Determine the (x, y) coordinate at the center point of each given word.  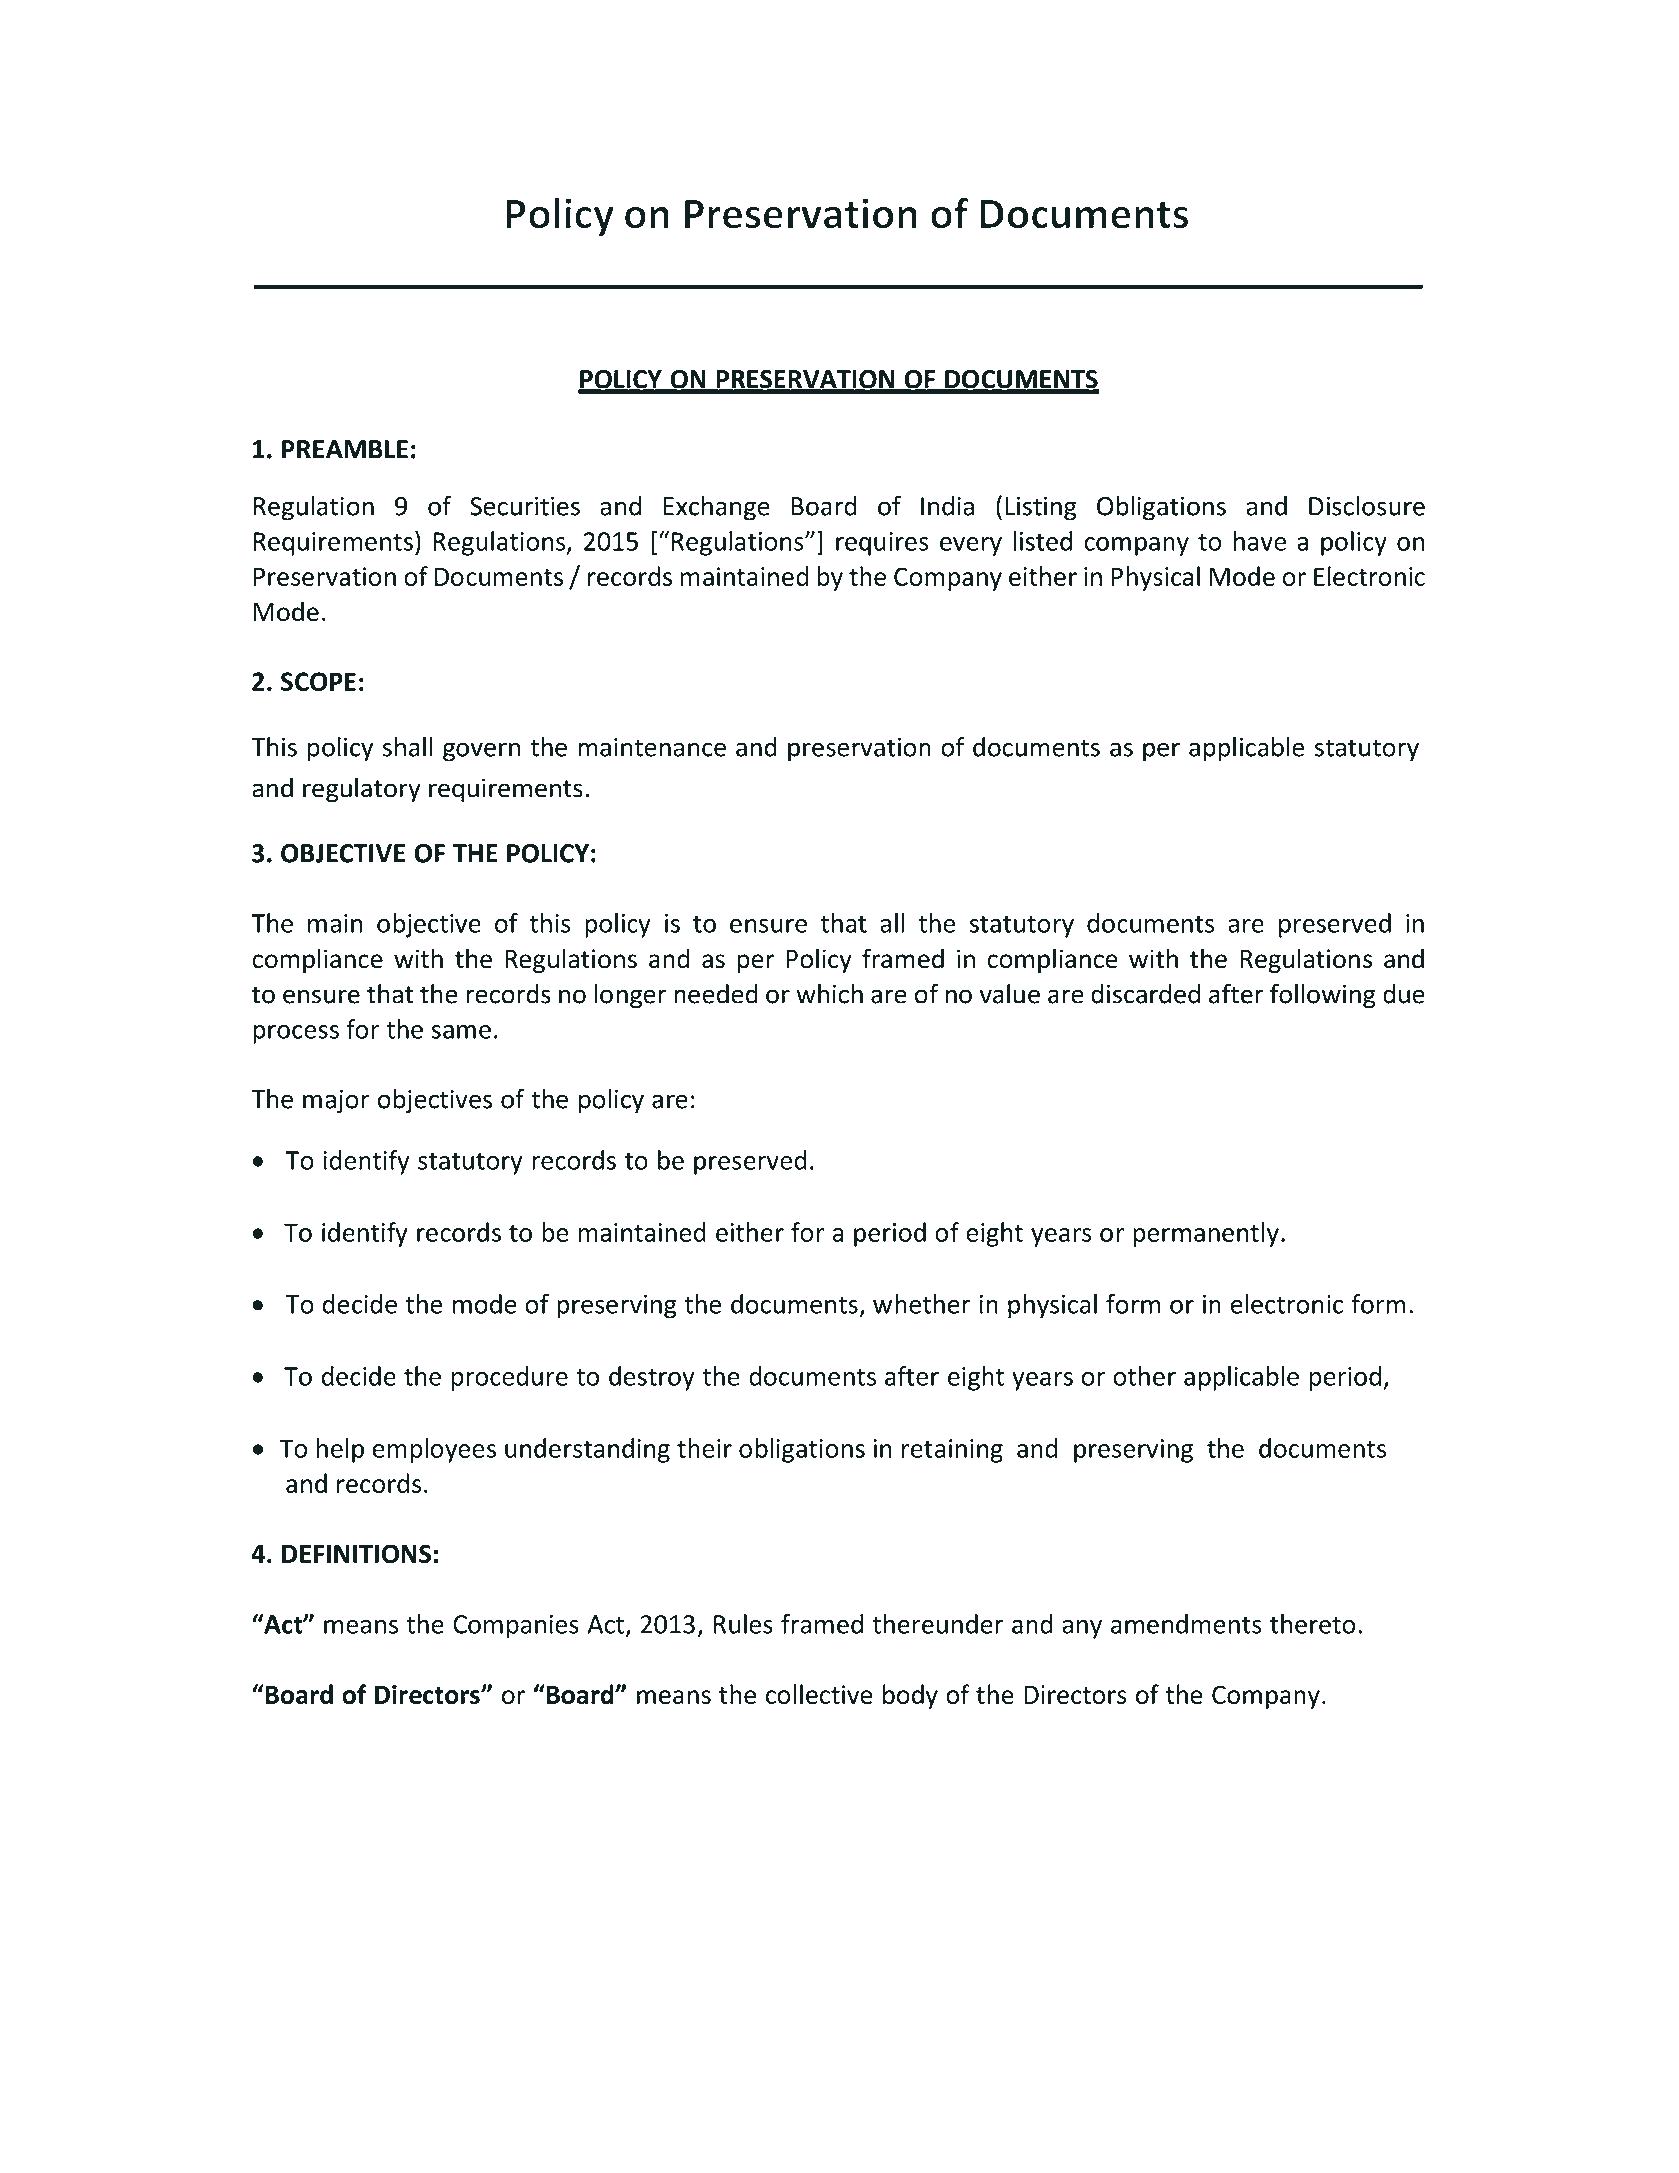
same (461, 1032)
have (1260, 541)
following (1322, 996)
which (829, 994)
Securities (525, 506)
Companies (516, 1627)
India (947, 506)
